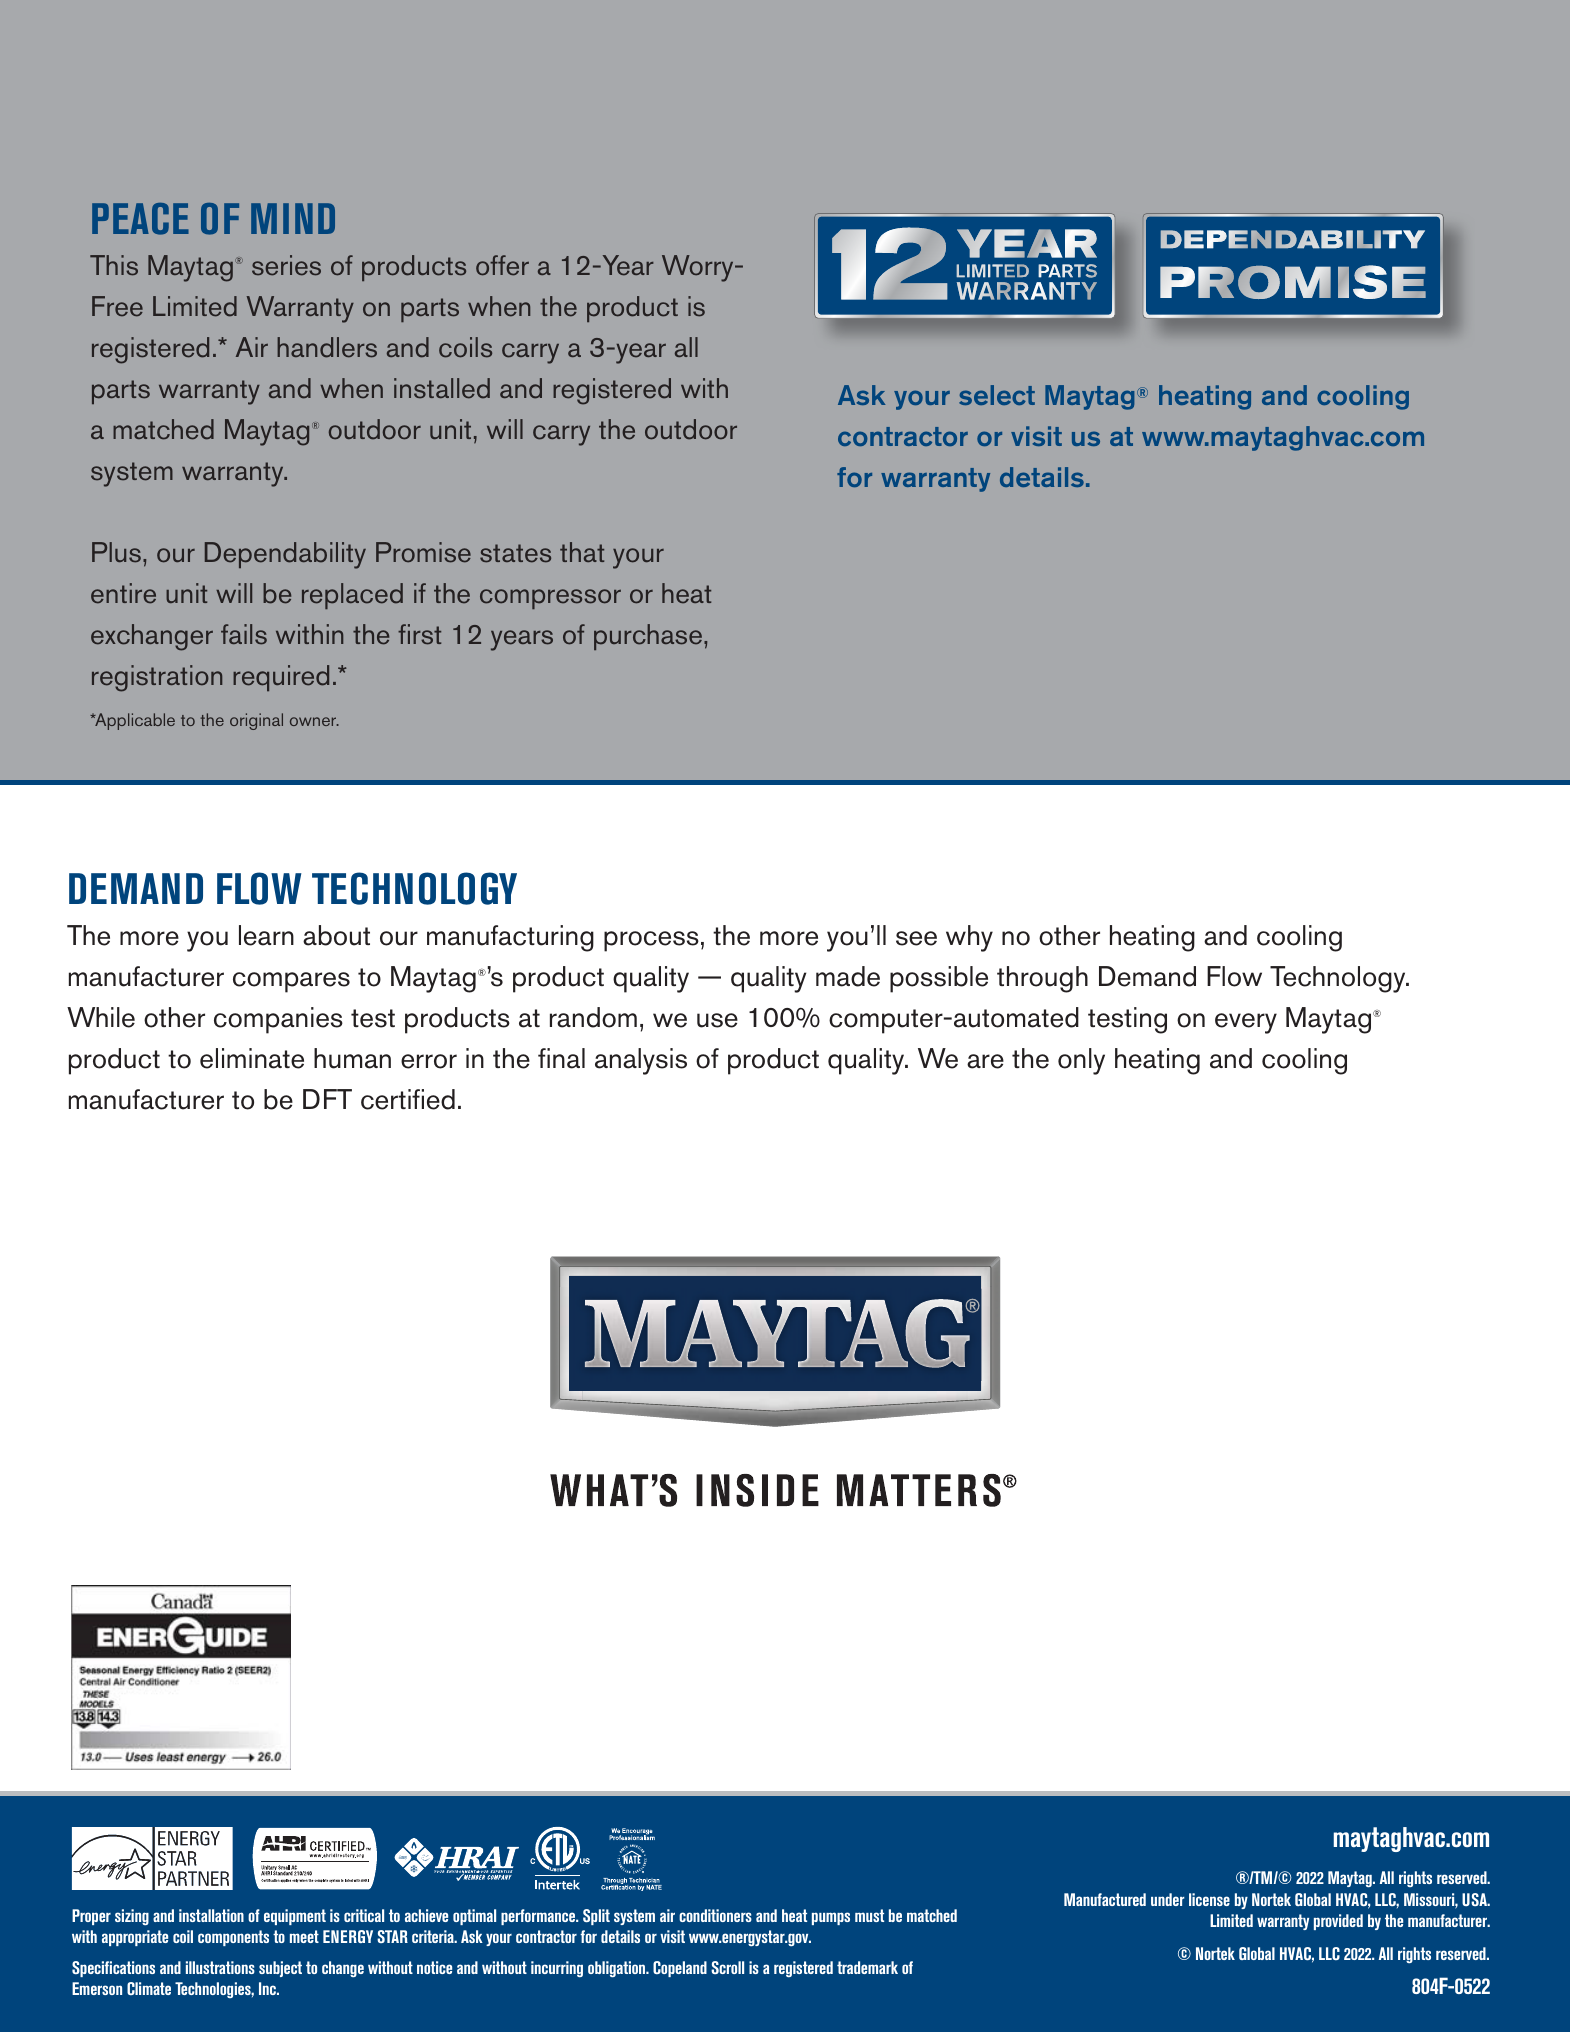  What do you see at coordinates (997, 395) in the screenshot?
I see `select` at bounding box center [997, 395].
